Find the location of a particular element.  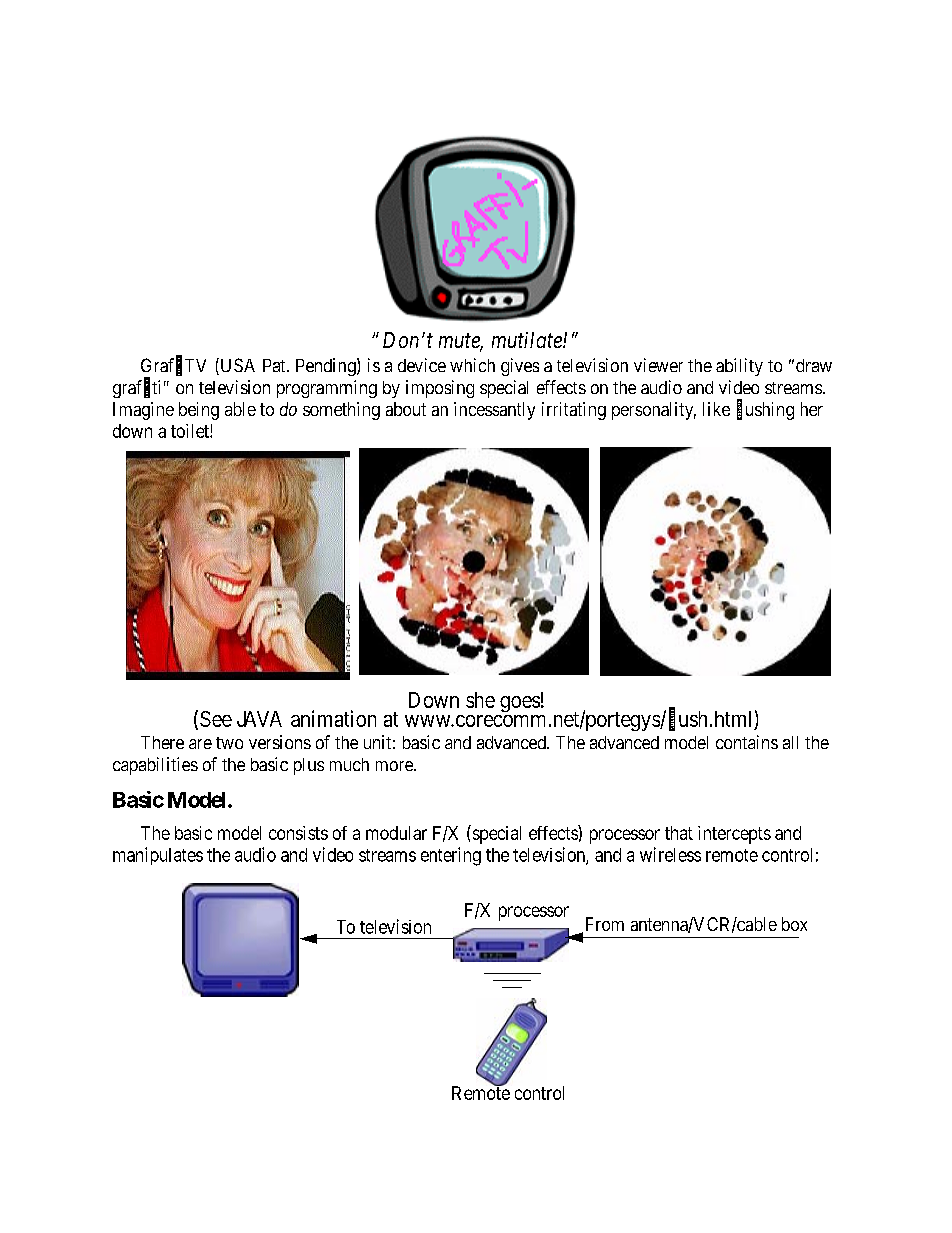

toilet is located at coordinates (191, 431).
